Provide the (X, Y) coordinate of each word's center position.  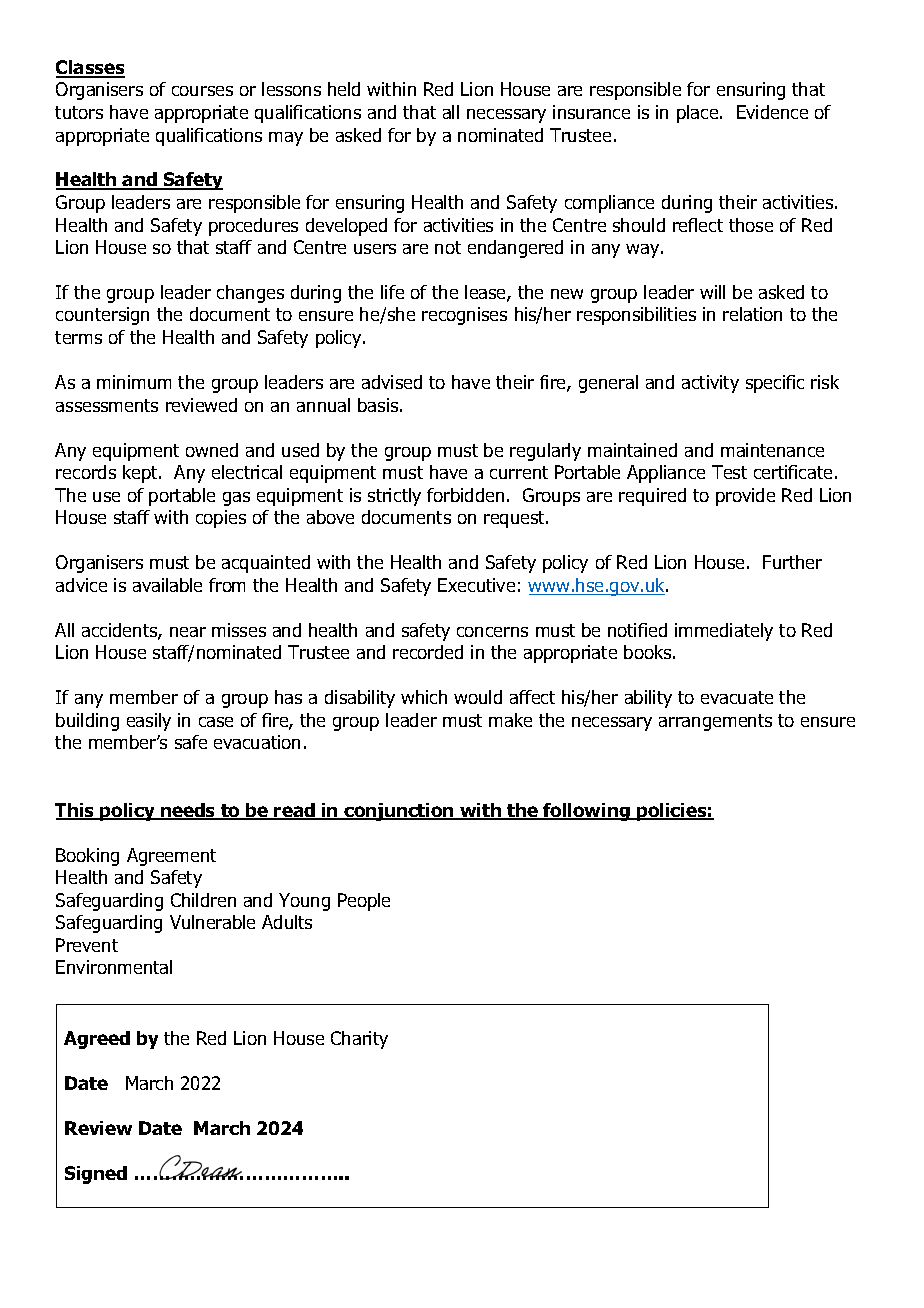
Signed (96, 1175)
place (699, 114)
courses (202, 91)
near (188, 632)
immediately (724, 632)
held (344, 89)
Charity (359, 1040)
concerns (492, 632)
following (586, 812)
